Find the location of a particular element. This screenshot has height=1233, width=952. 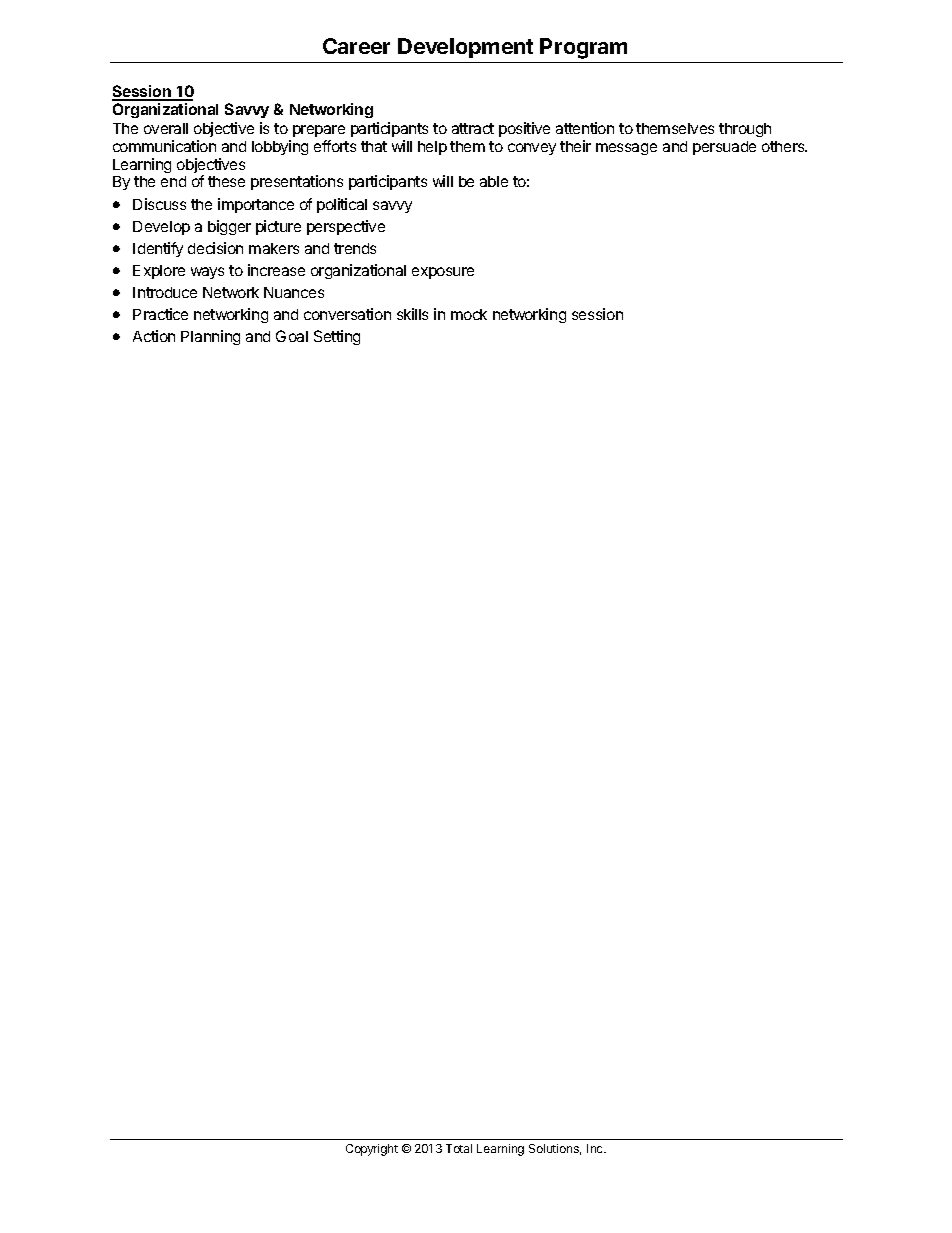

mock is located at coordinates (469, 314).
